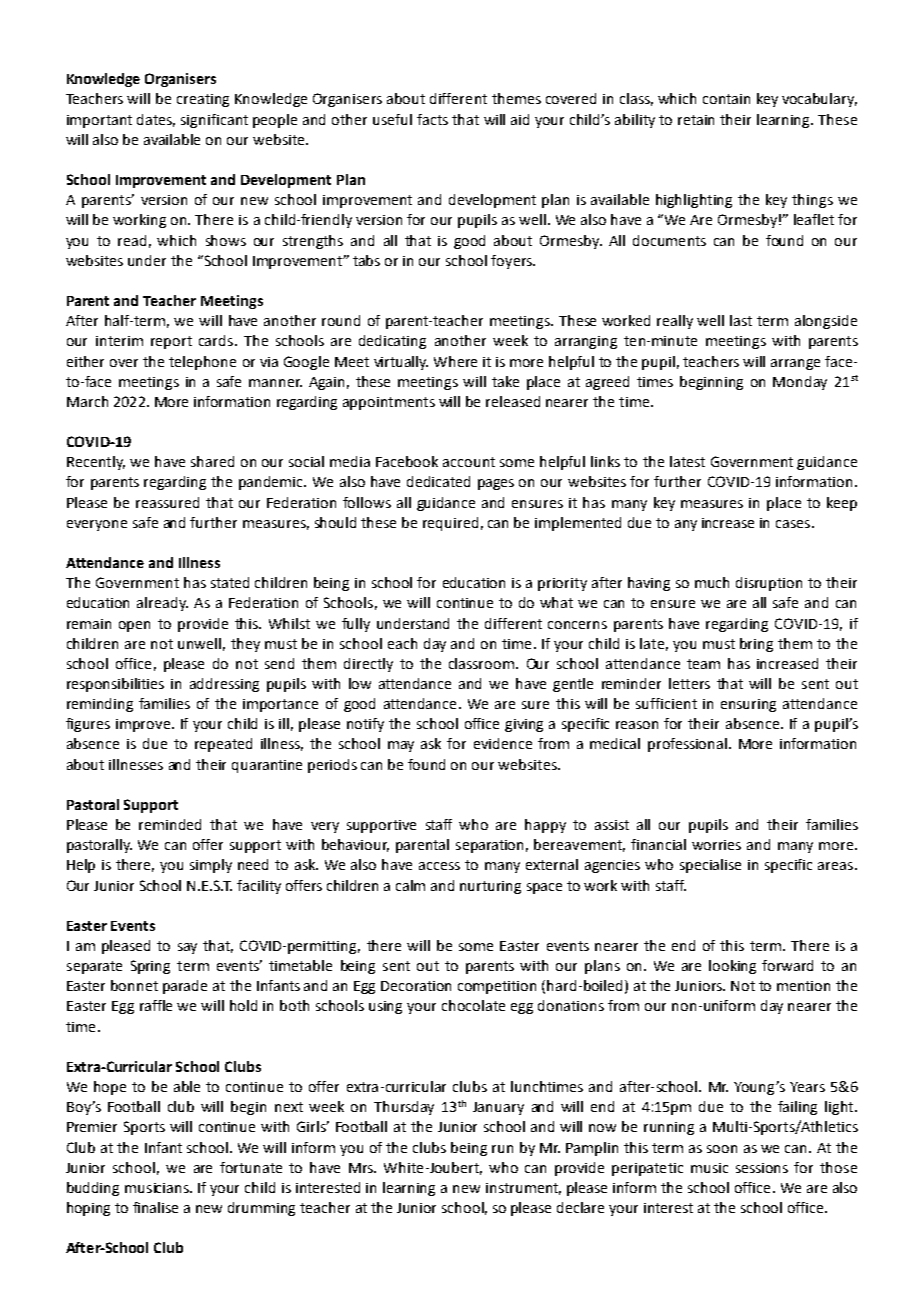  I want to click on shared, so click(212, 461).
